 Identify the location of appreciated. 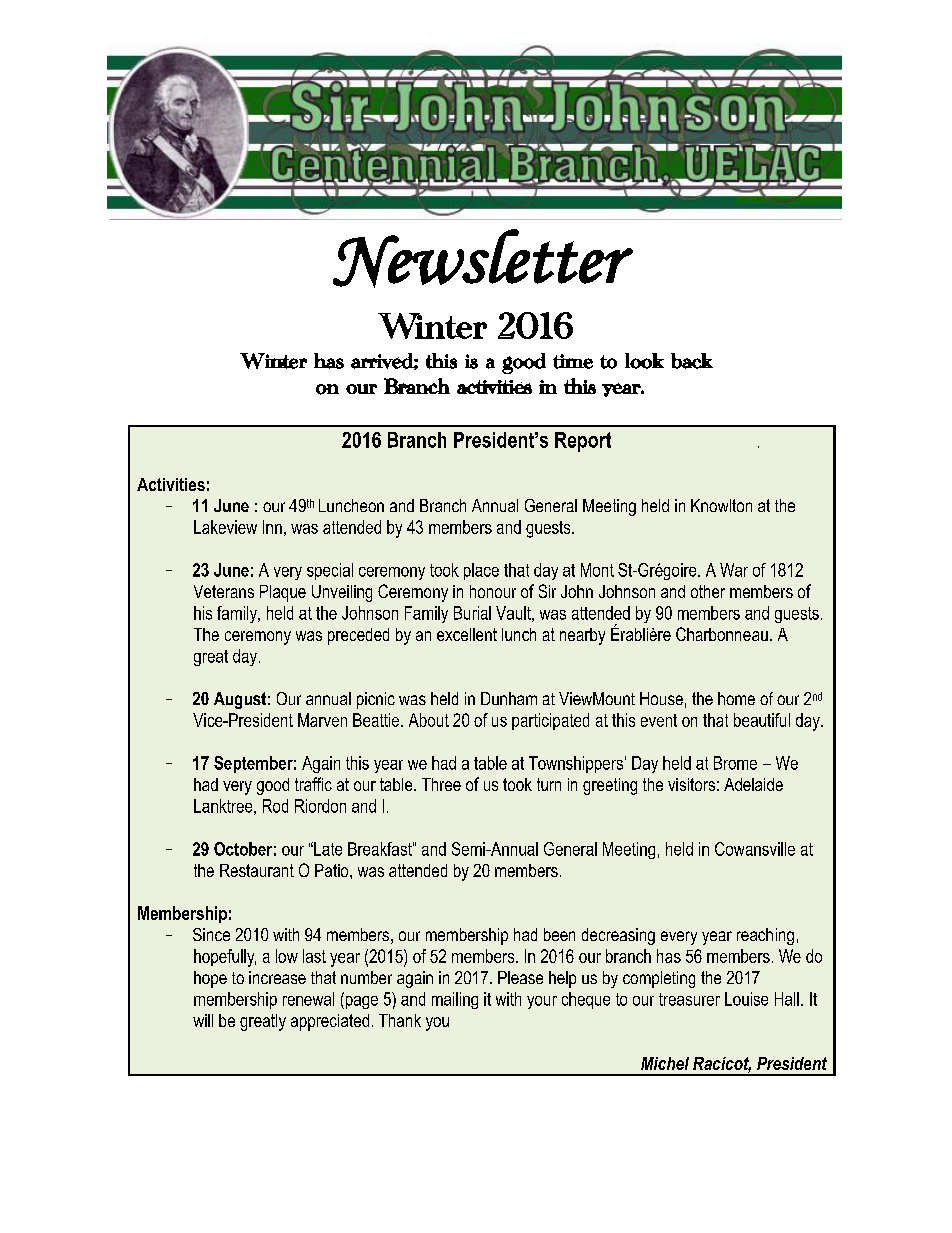
(330, 1022).
